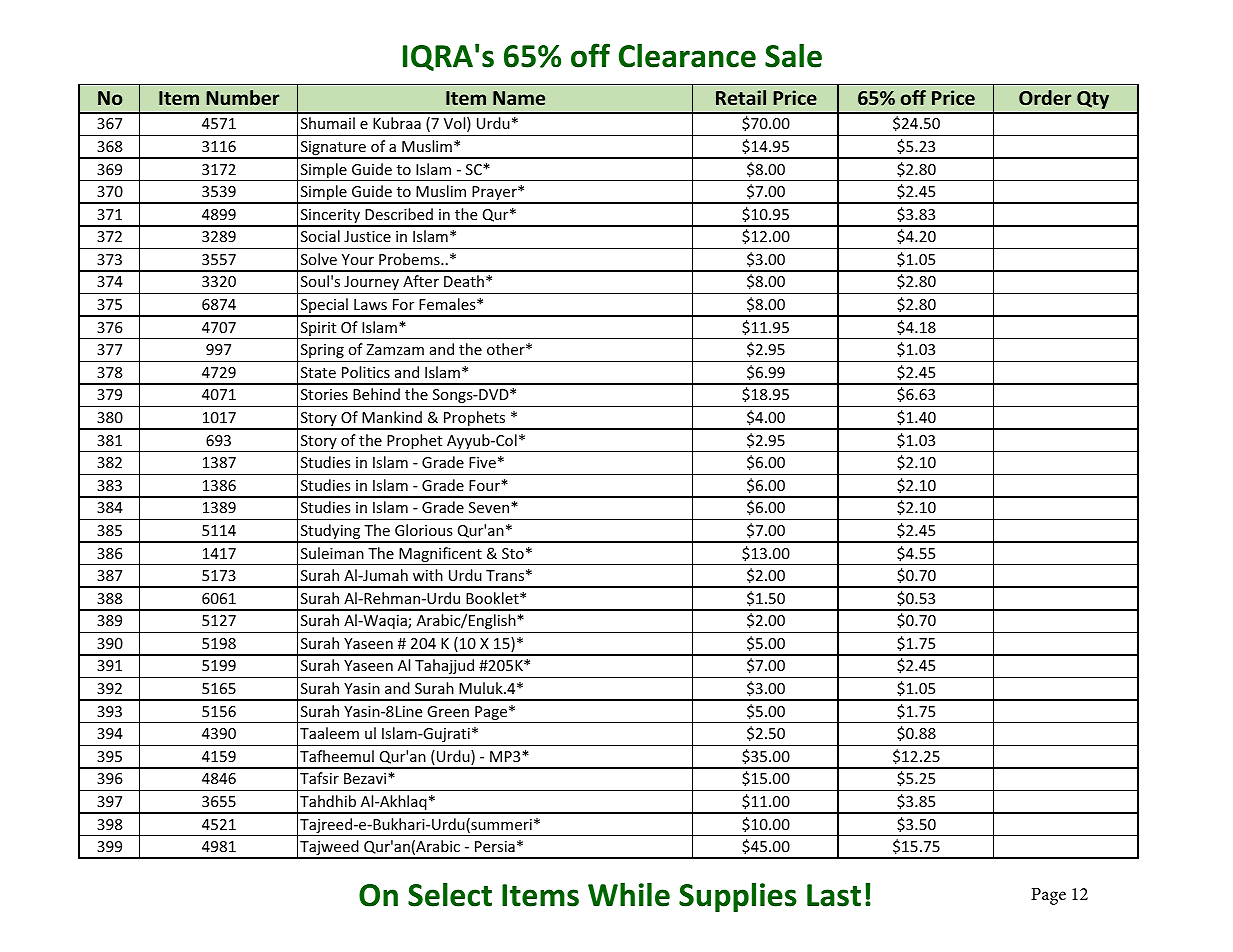 Image resolution: width=1233 pixels, height=952 pixels. What do you see at coordinates (490, 507) in the page?
I see `Seven` at bounding box center [490, 507].
